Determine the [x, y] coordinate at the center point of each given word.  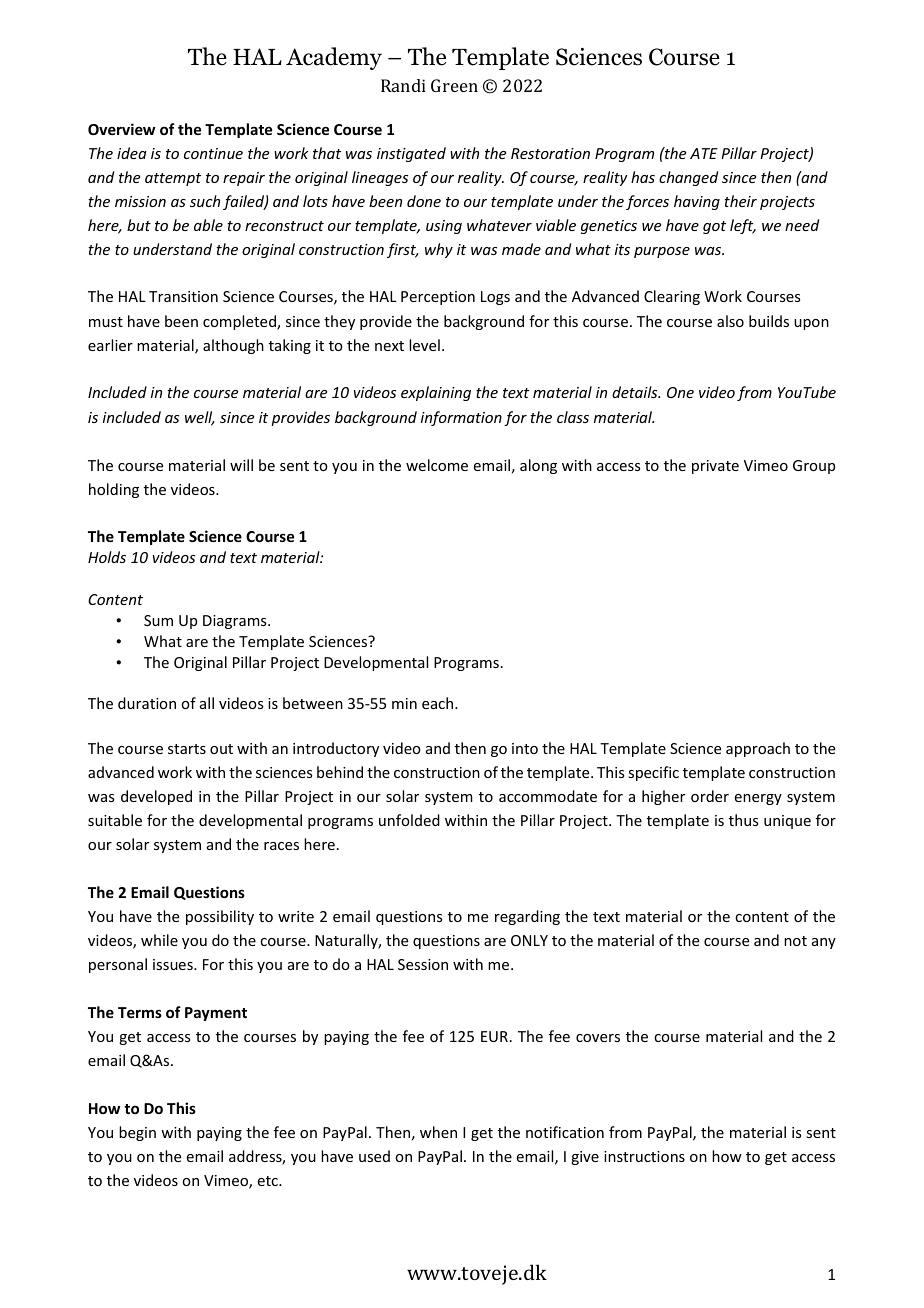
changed [688, 178]
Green [454, 85]
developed [156, 797]
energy [758, 799]
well [200, 418]
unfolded [409, 820]
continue [213, 153]
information [461, 418]
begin [137, 1133]
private [715, 467]
